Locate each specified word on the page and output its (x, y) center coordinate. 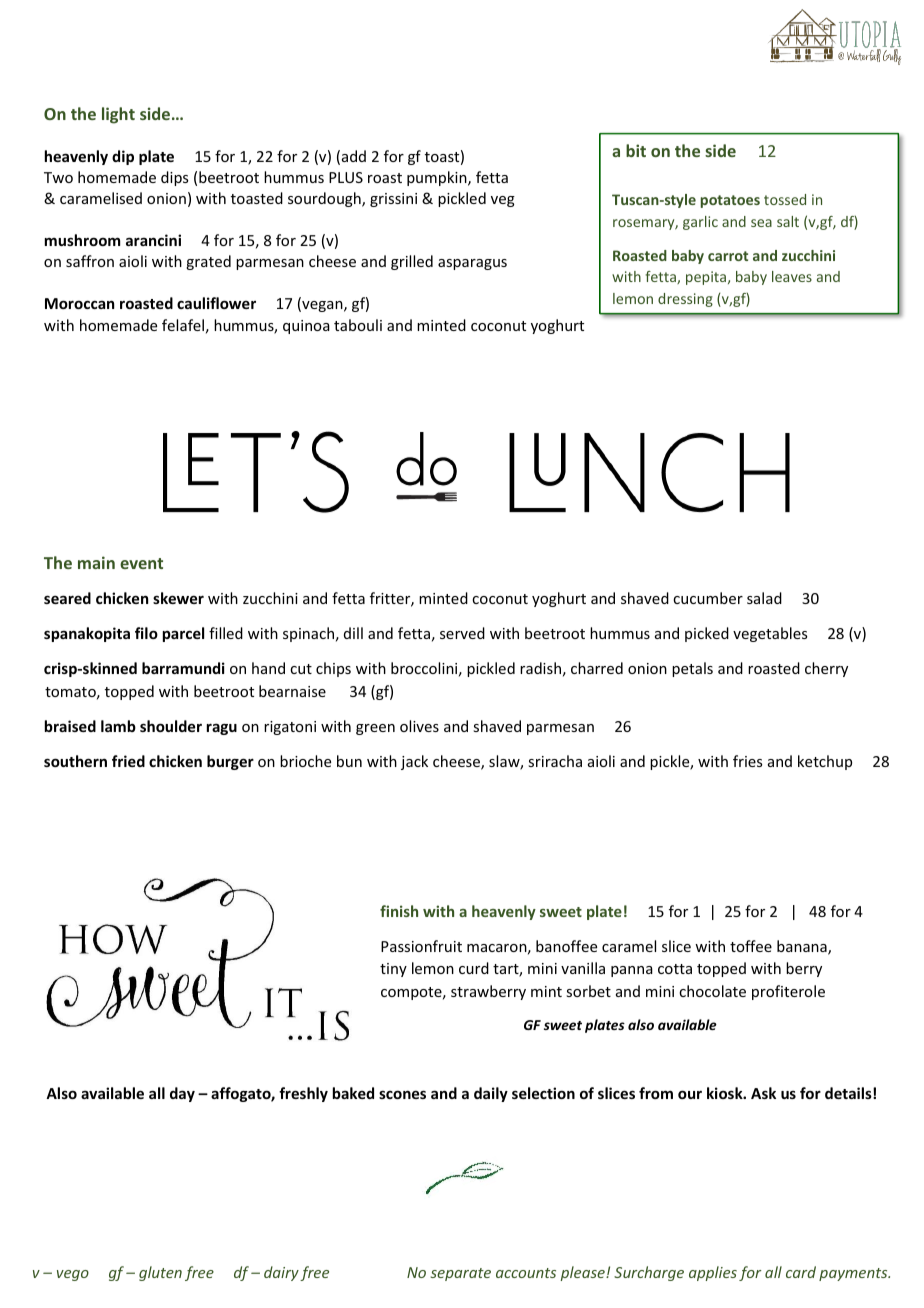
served (462, 633)
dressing (685, 300)
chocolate (712, 991)
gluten (160, 1273)
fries (747, 761)
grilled (412, 262)
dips (174, 178)
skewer (178, 598)
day (182, 1094)
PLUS (346, 177)
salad (764, 598)
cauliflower (216, 303)
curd (474, 968)
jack (414, 762)
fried (128, 761)
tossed (785, 199)
